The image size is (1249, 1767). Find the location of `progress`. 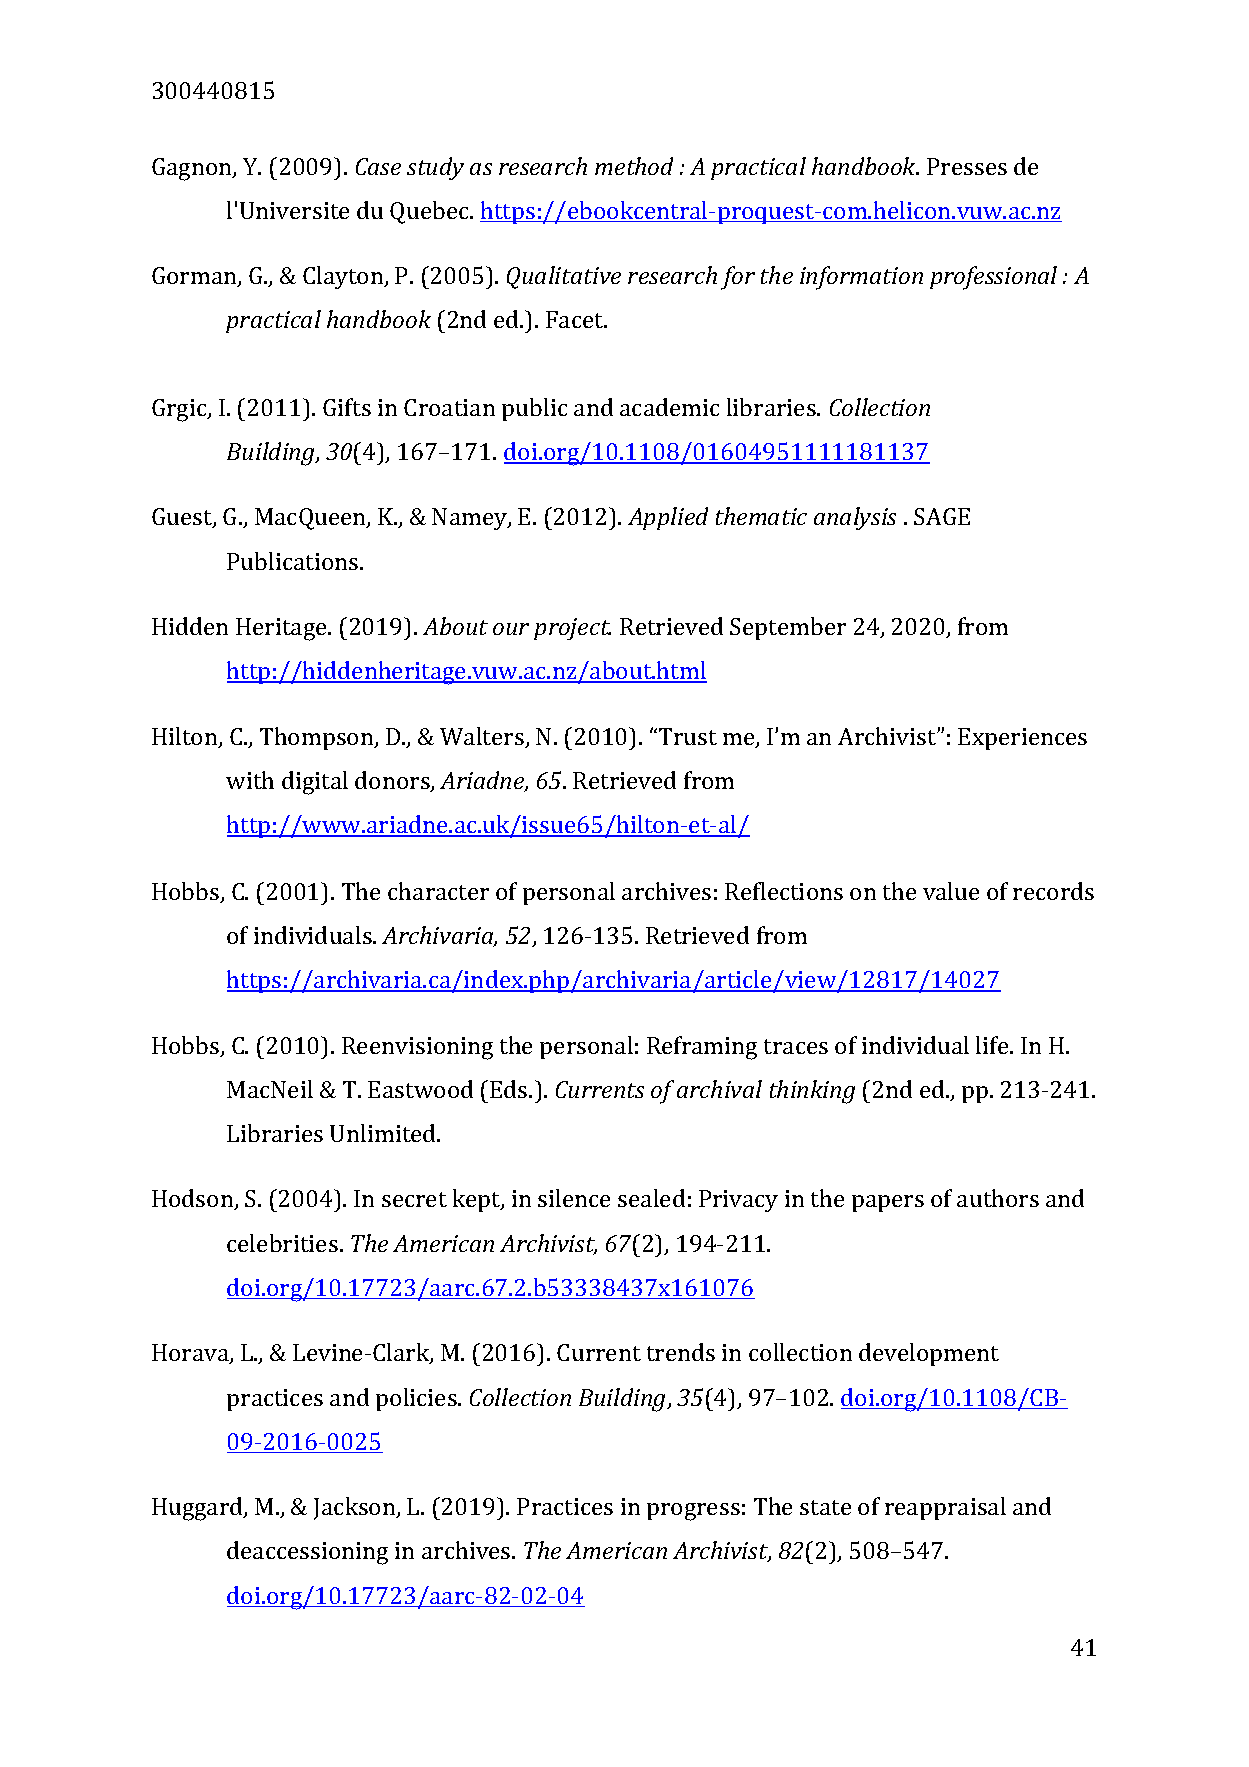

progress is located at coordinates (693, 1512).
